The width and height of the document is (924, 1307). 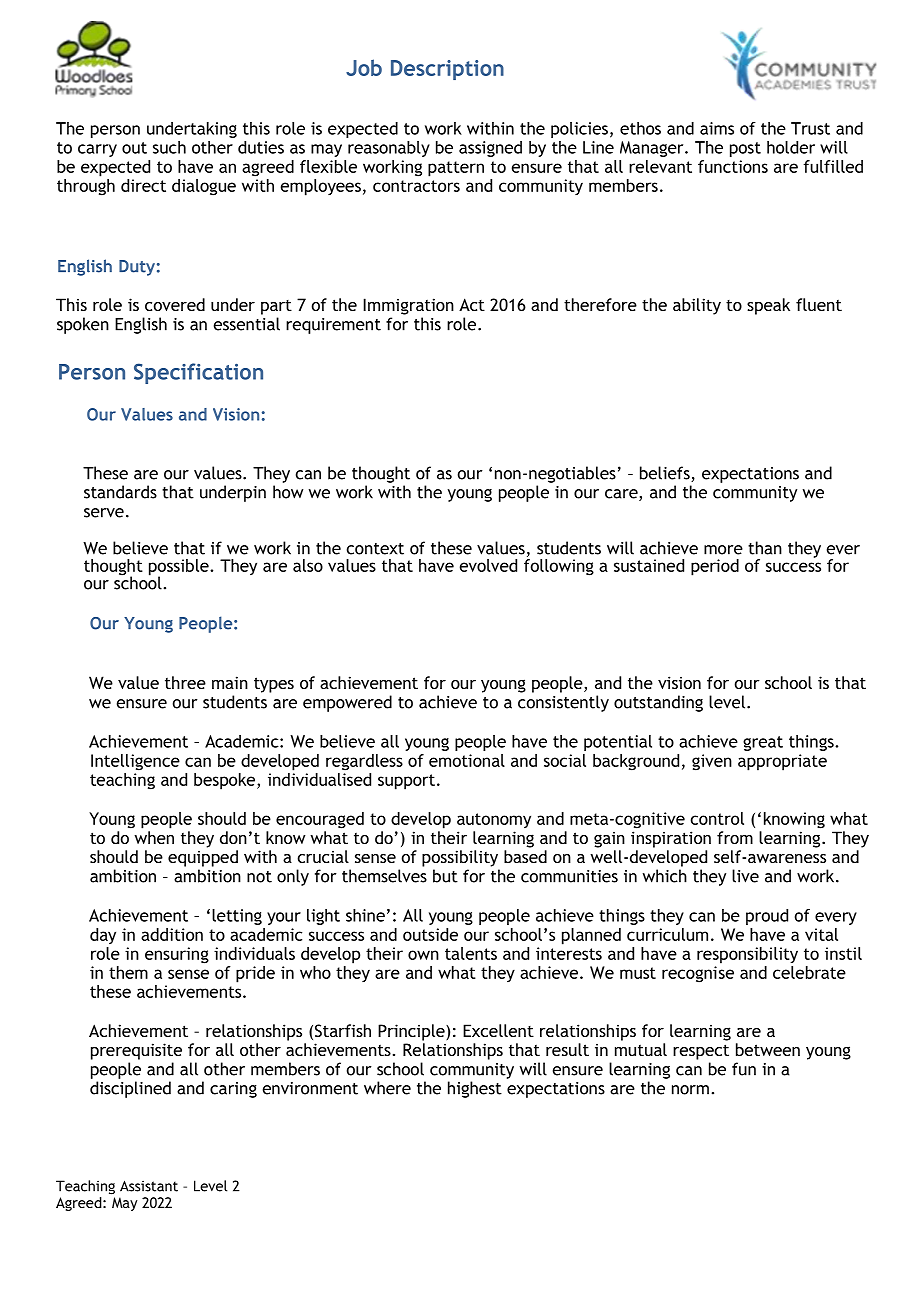 What do you see at coordinates (715, 567) in the document?
I see `period` at bounding box center [715, 567].
